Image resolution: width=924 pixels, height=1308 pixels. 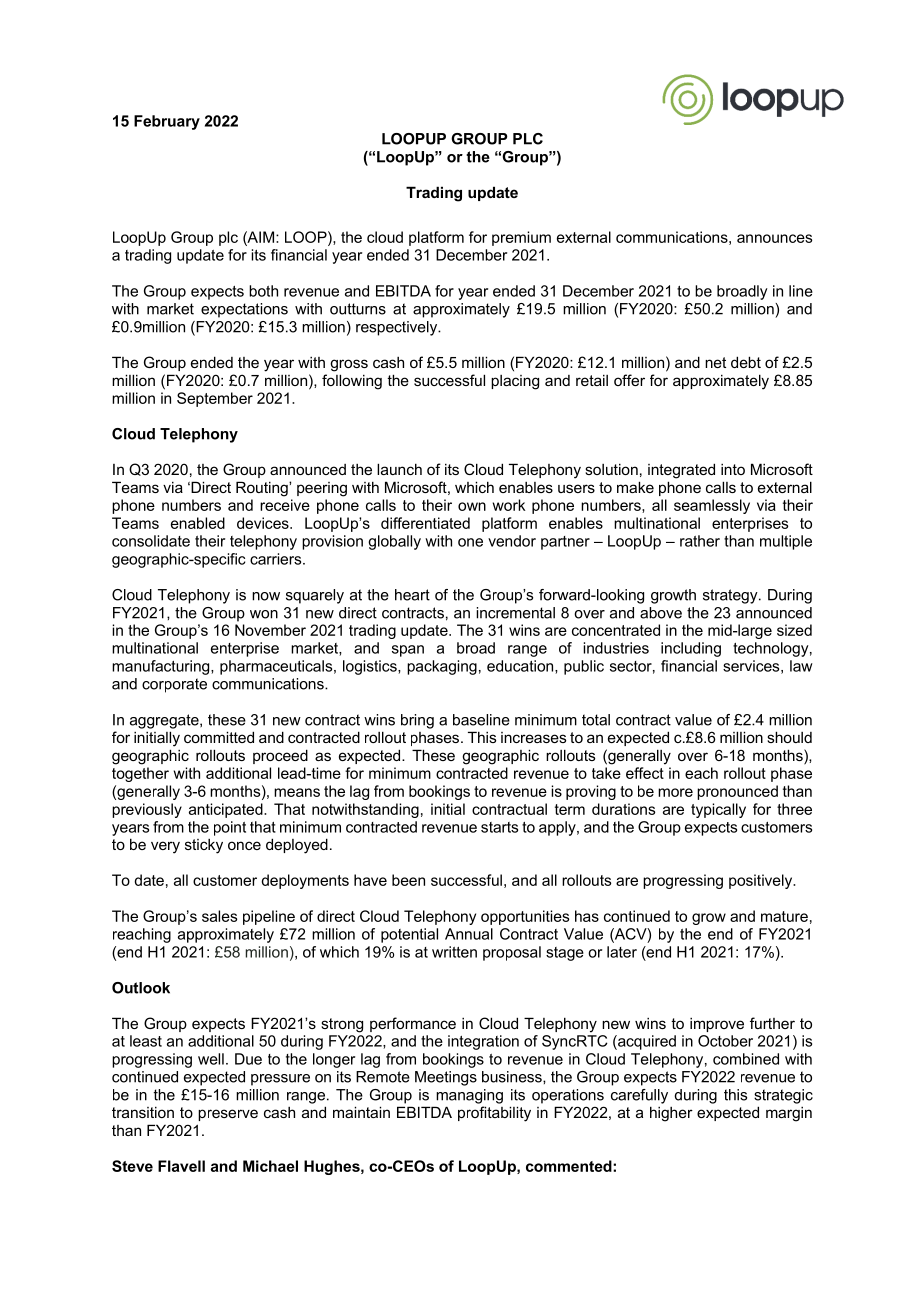 What do you see at coordinates (715, 362) in the document?
I see `net` at bounding box center [715, 362].
